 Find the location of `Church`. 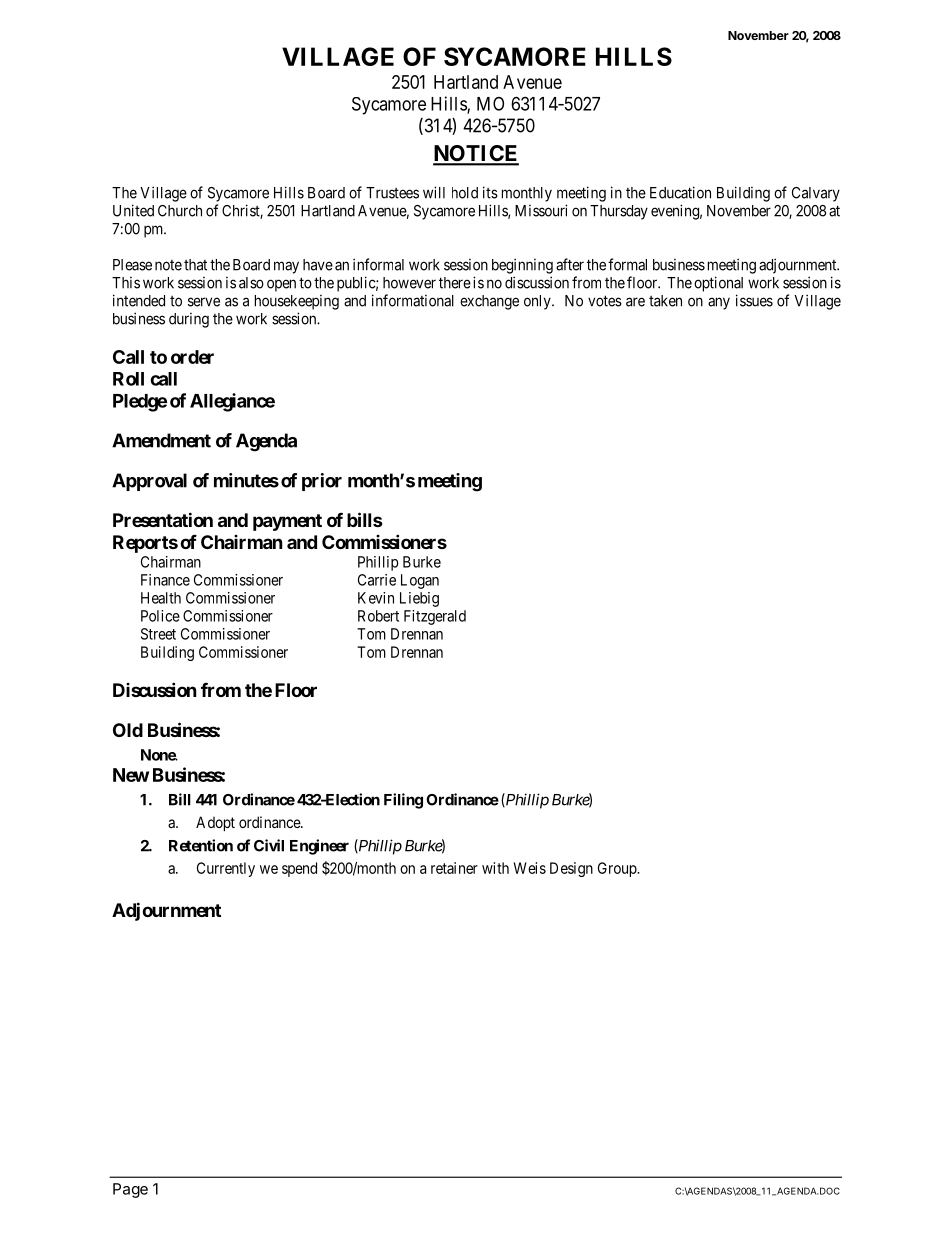

Church is located at coordinates (180, 211).
